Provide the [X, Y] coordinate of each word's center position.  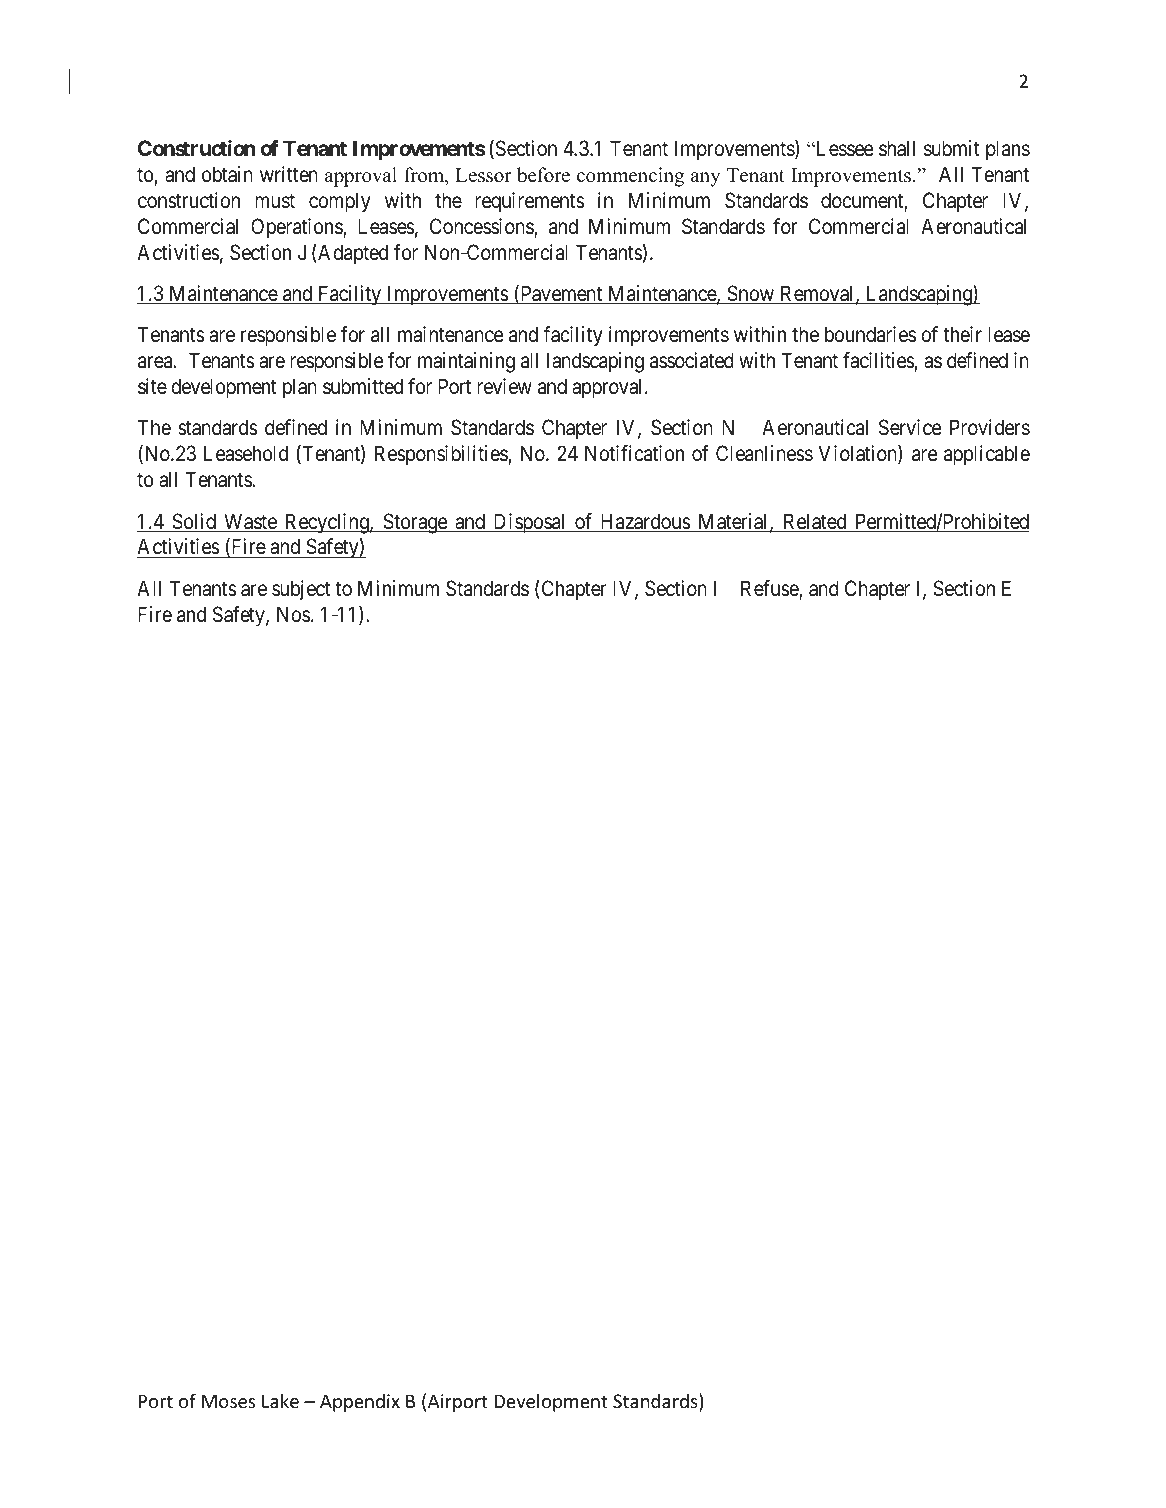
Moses [228, 1401]
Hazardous [644, 522]
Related [814, 522]
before [543, 175]
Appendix [360, 1402]
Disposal [530, 523]
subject [301, 590]
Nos [293, 614]
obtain [227, 174]
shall [897, 148]
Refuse [770, 589]
